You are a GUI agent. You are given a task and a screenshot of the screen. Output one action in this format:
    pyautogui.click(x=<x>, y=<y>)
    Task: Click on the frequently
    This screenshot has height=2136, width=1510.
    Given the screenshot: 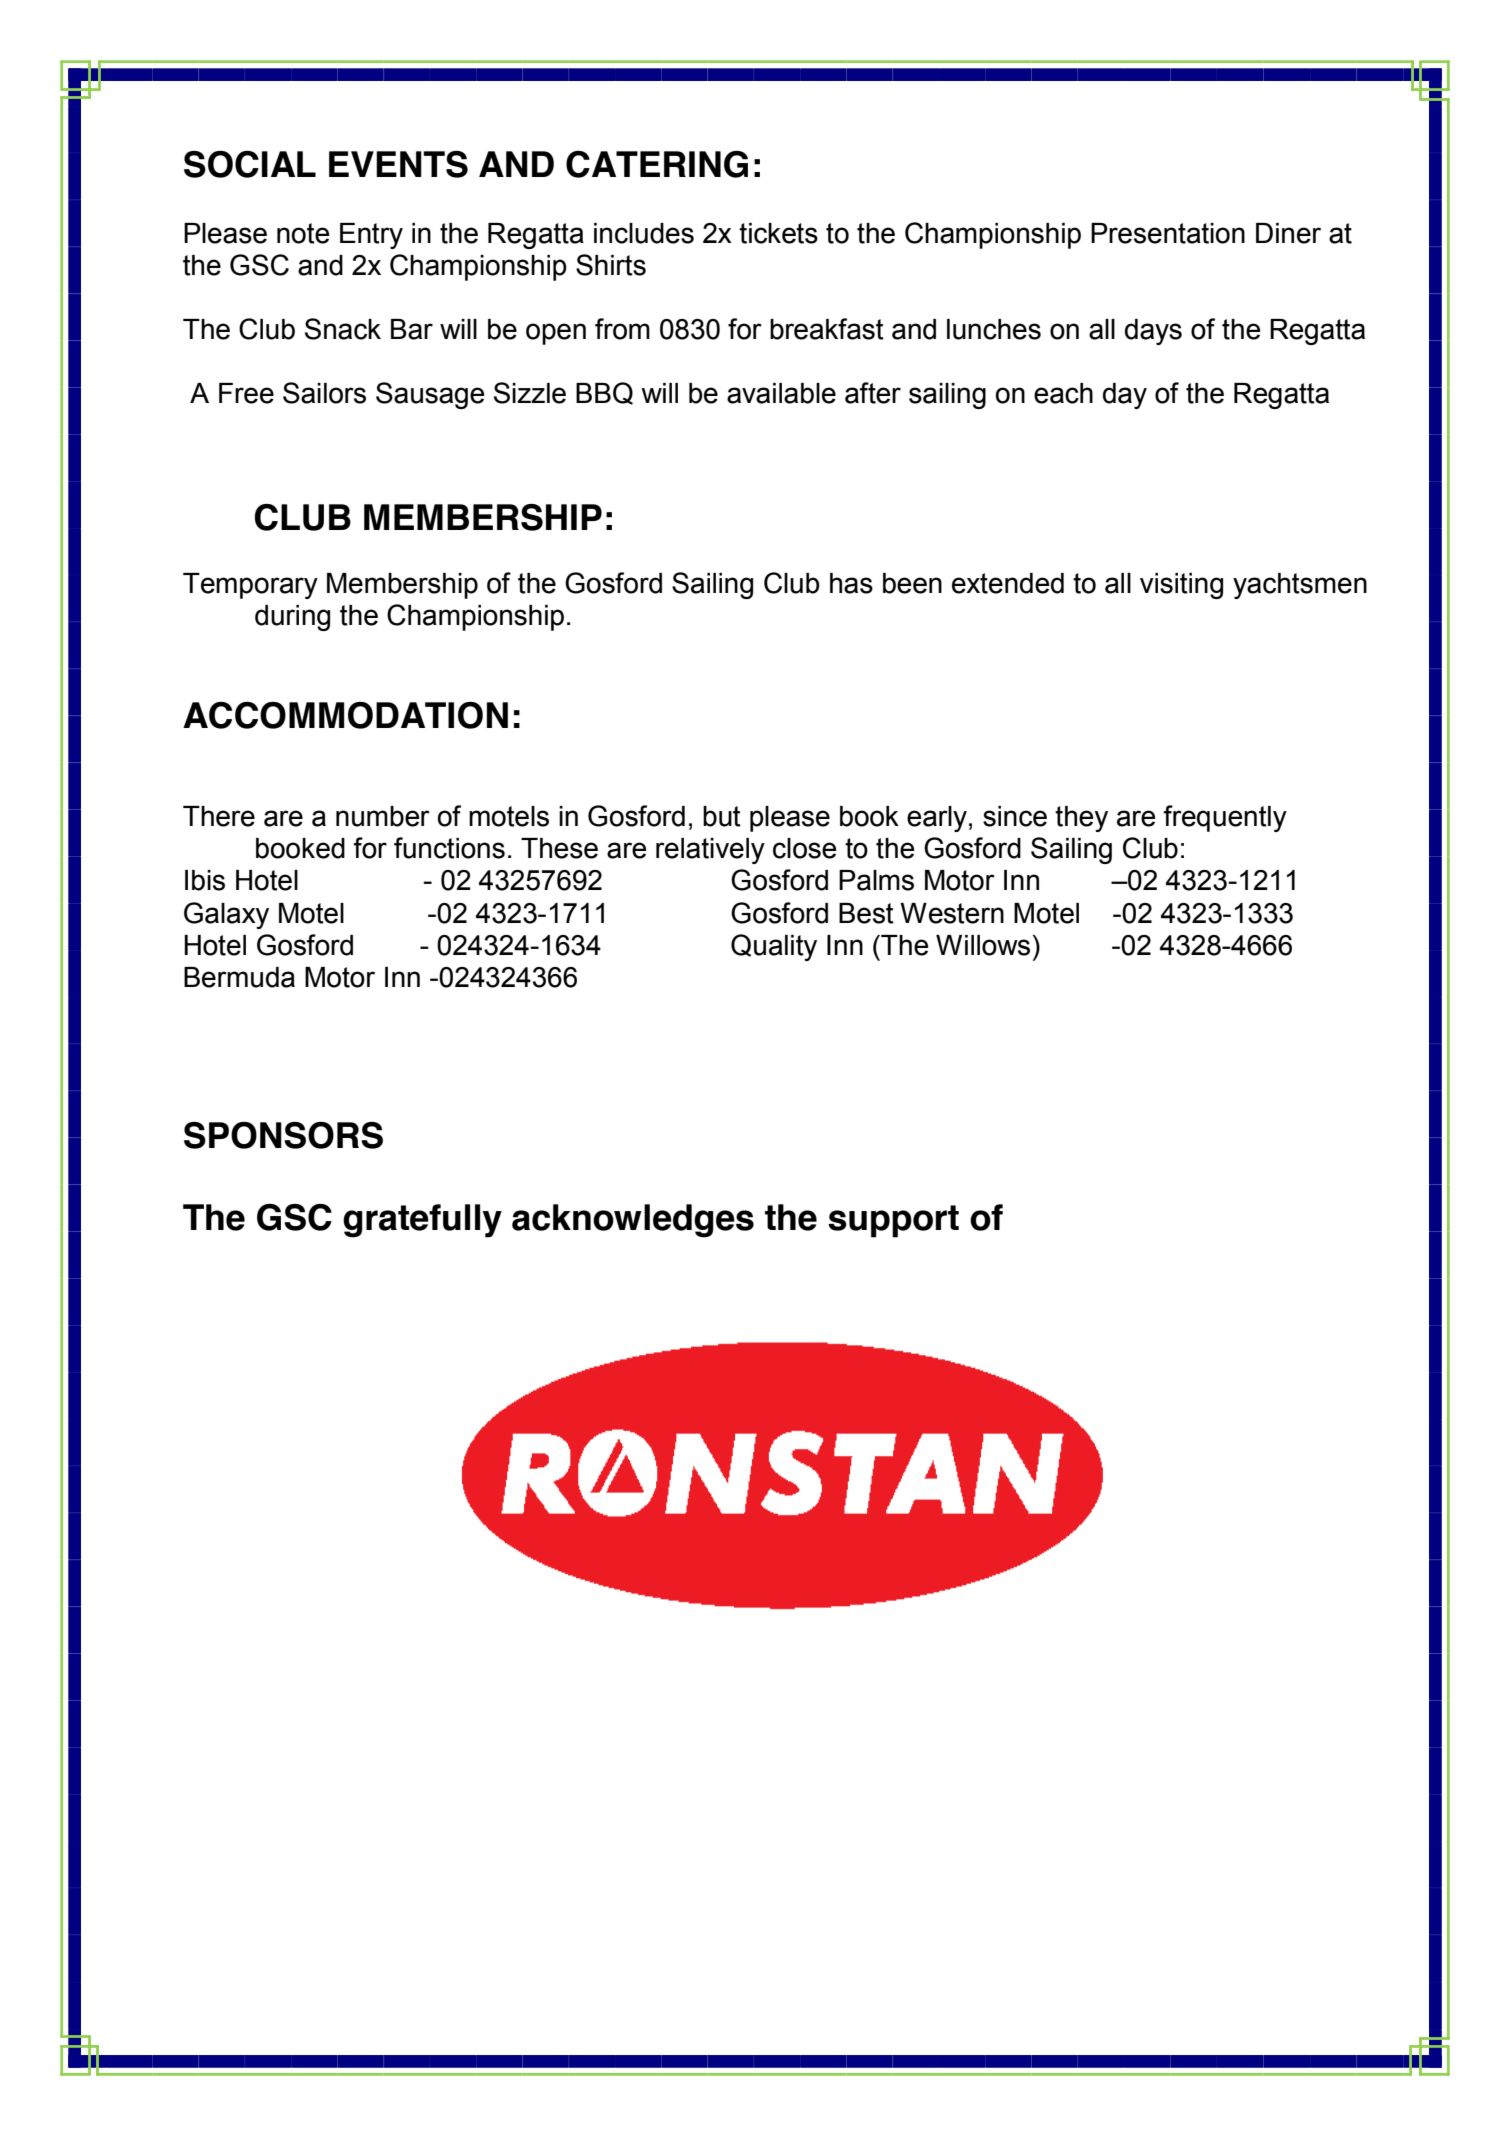 What is the action you would take?
    pyautogui.click(x=1225, y=818)
